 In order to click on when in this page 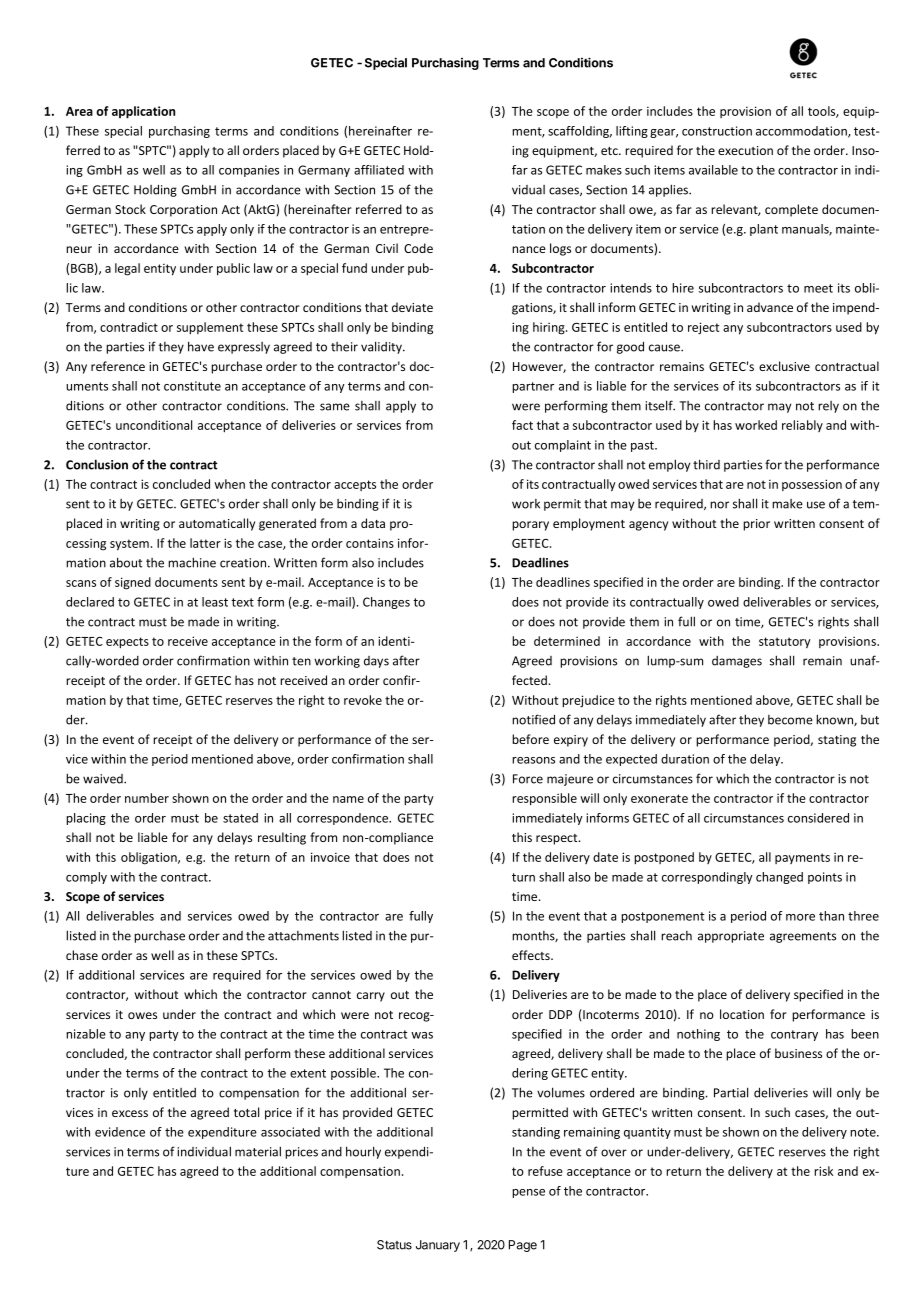, I will do `click(229, 484)`.
